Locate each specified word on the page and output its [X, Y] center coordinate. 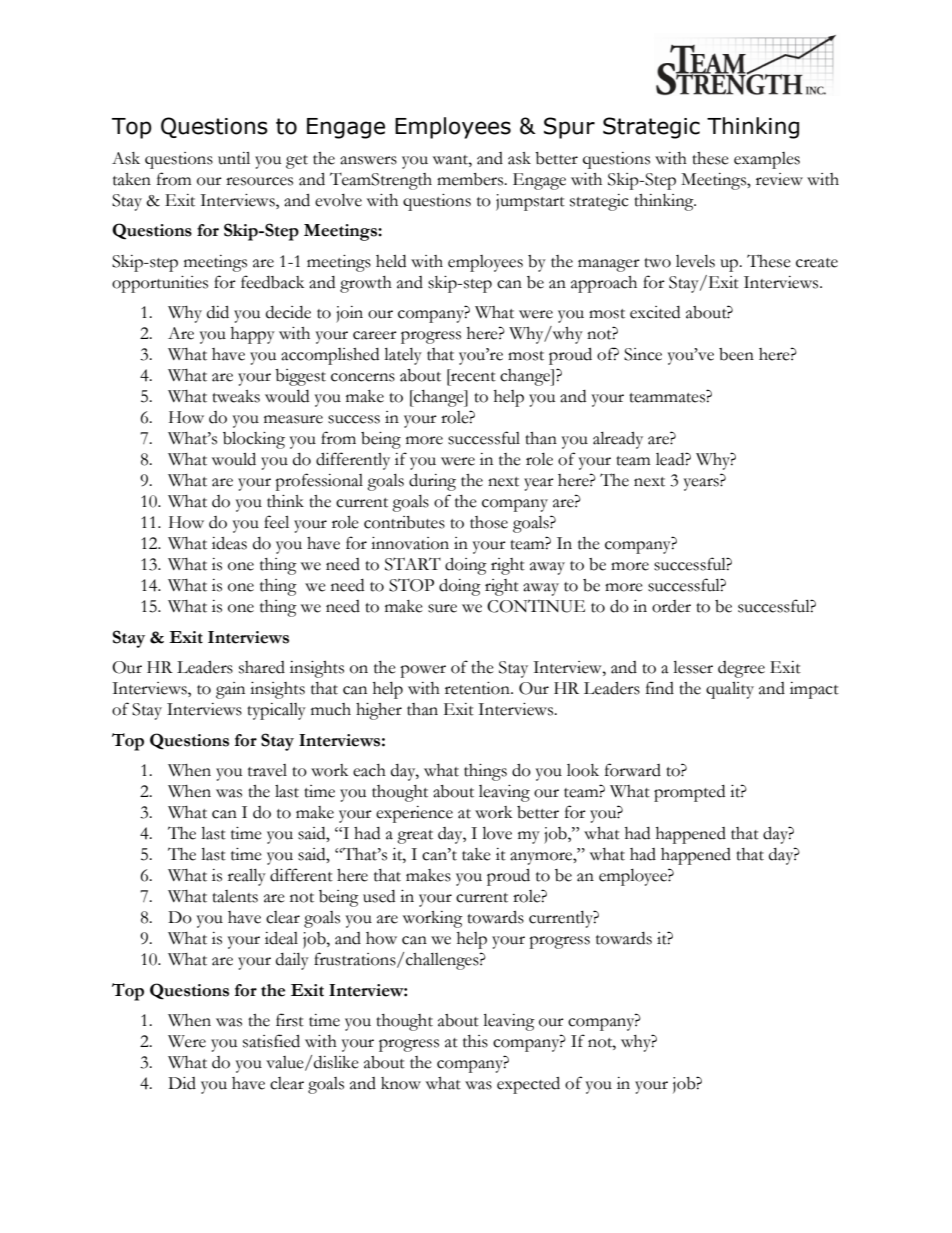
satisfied [271, 1041]
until [234, 158]
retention [478, 688]
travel [267, 770]
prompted [689, 793]
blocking [254, 440]
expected [528, 1085]
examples [767, 160]
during [432, 482]
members [471, 179]
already [618, 440]
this [475, 1041]
